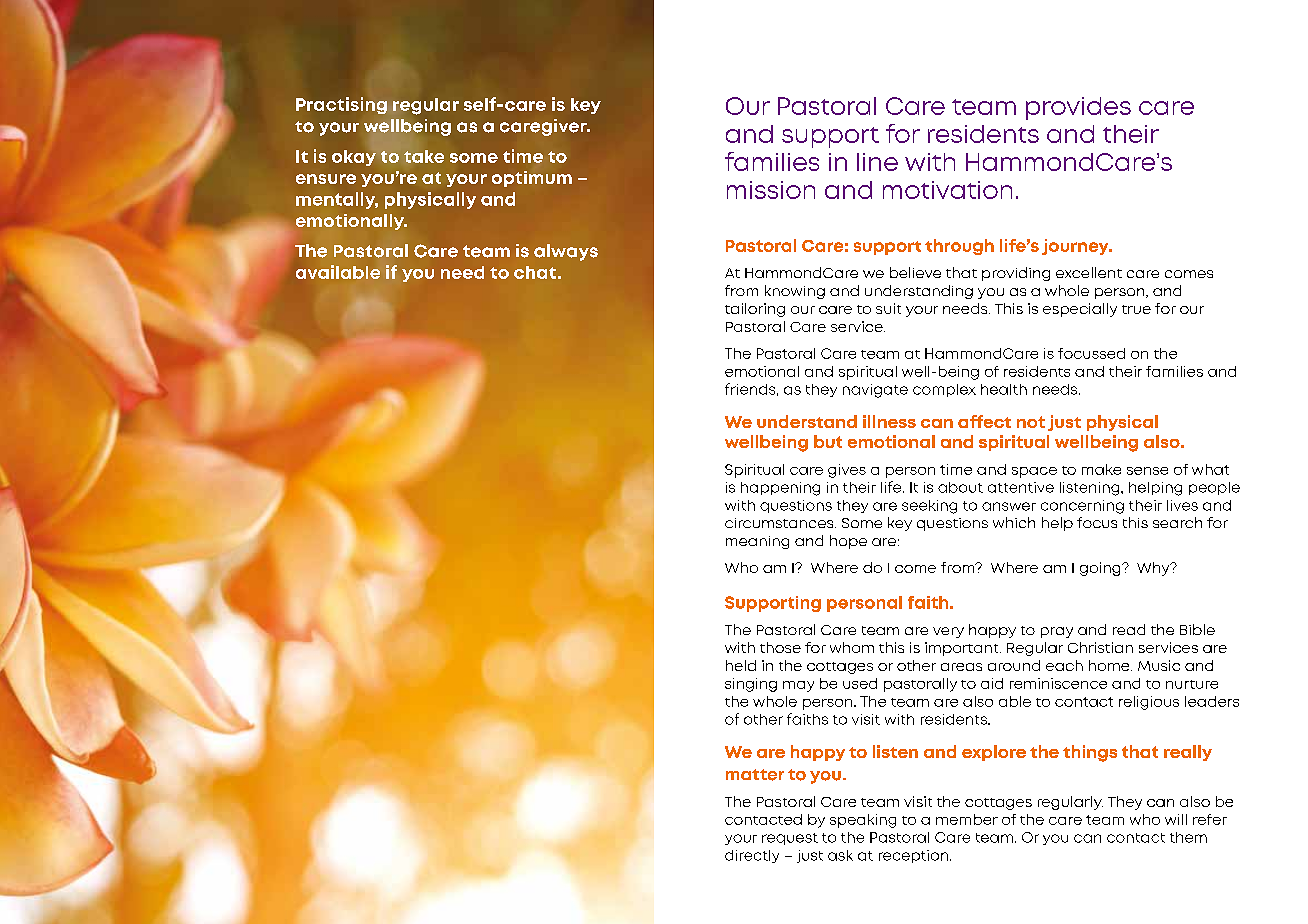 The width and height of the screenshot is (1308, 924). I want to click on take, so click(424, 156).
